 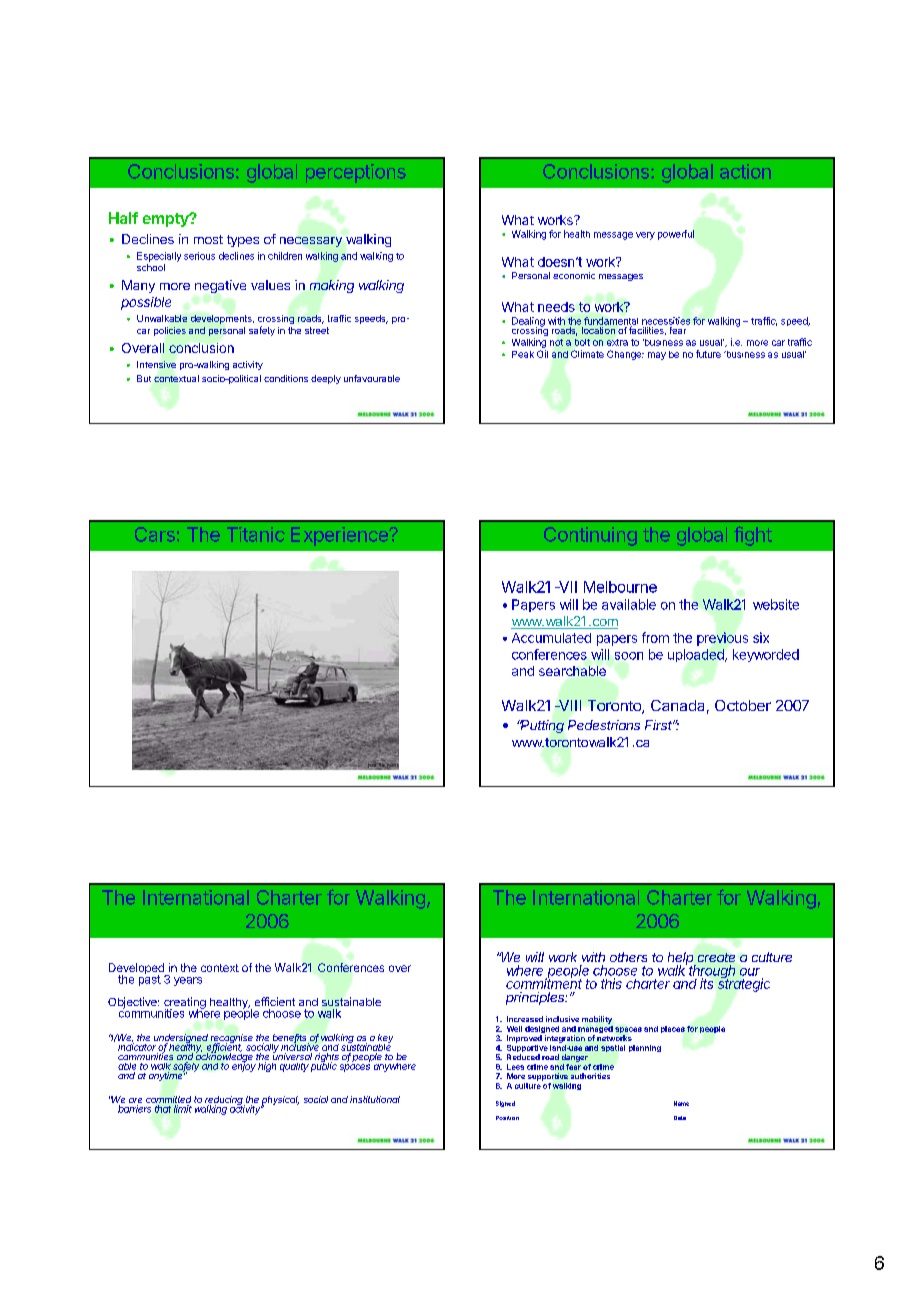 I want to click on First, so click(x=660, y=725).
